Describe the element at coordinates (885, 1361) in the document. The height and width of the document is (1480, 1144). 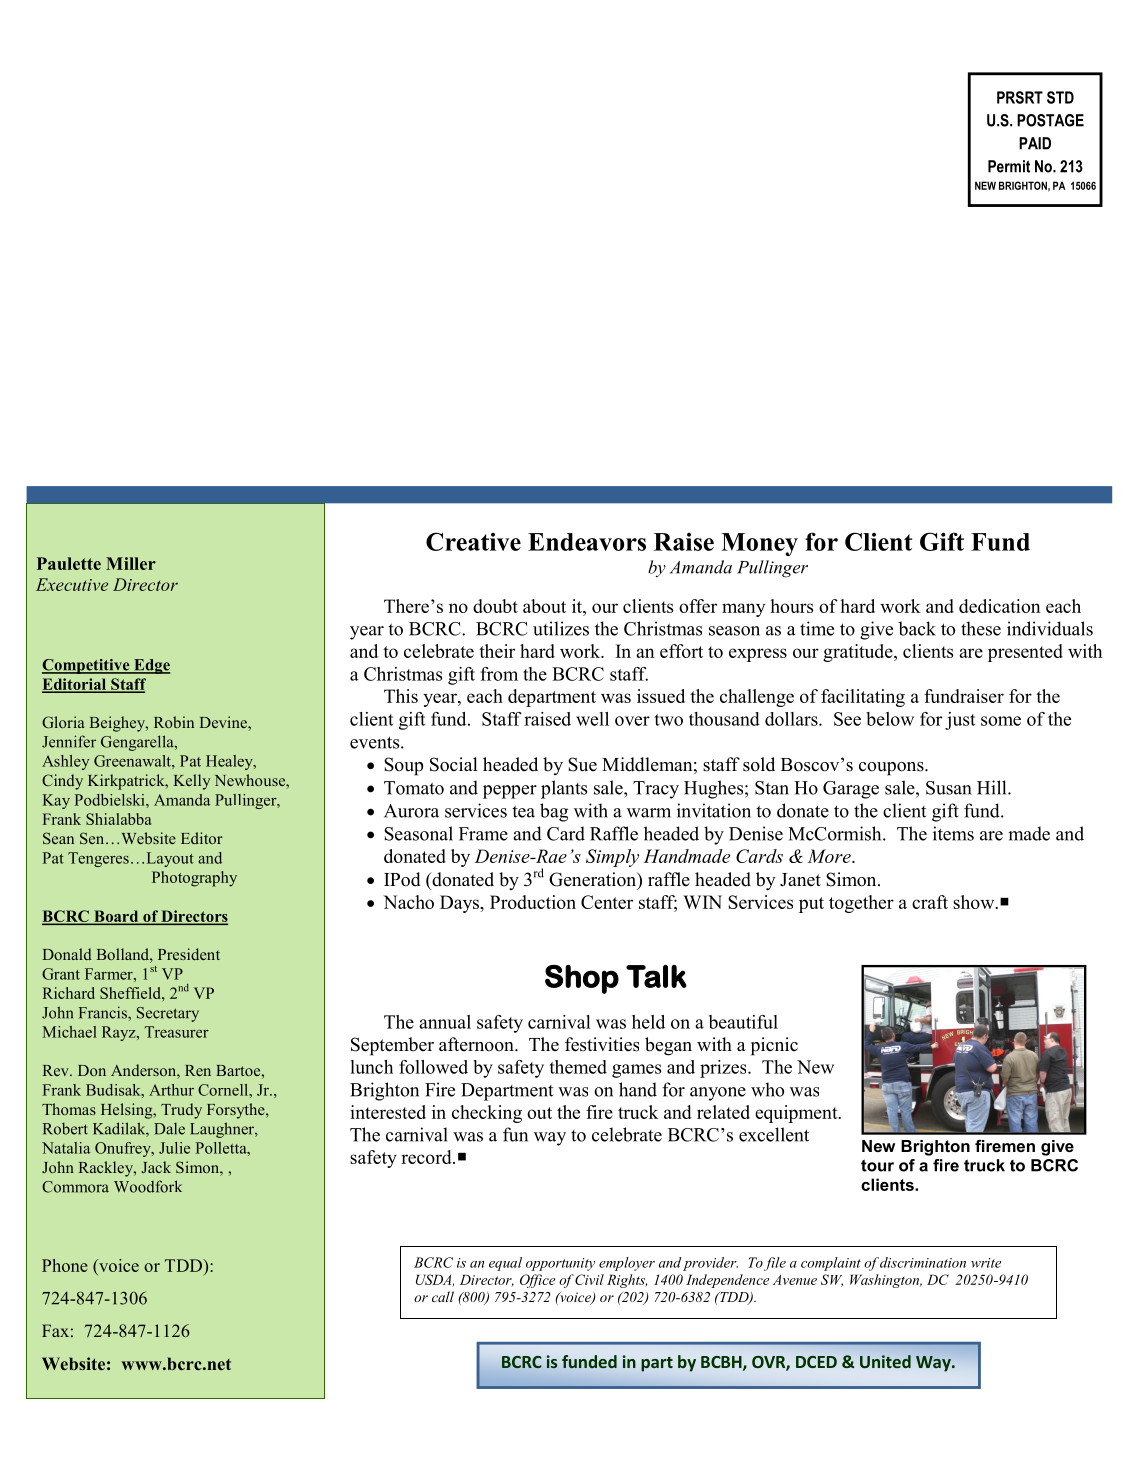
I see `United` at that location.
